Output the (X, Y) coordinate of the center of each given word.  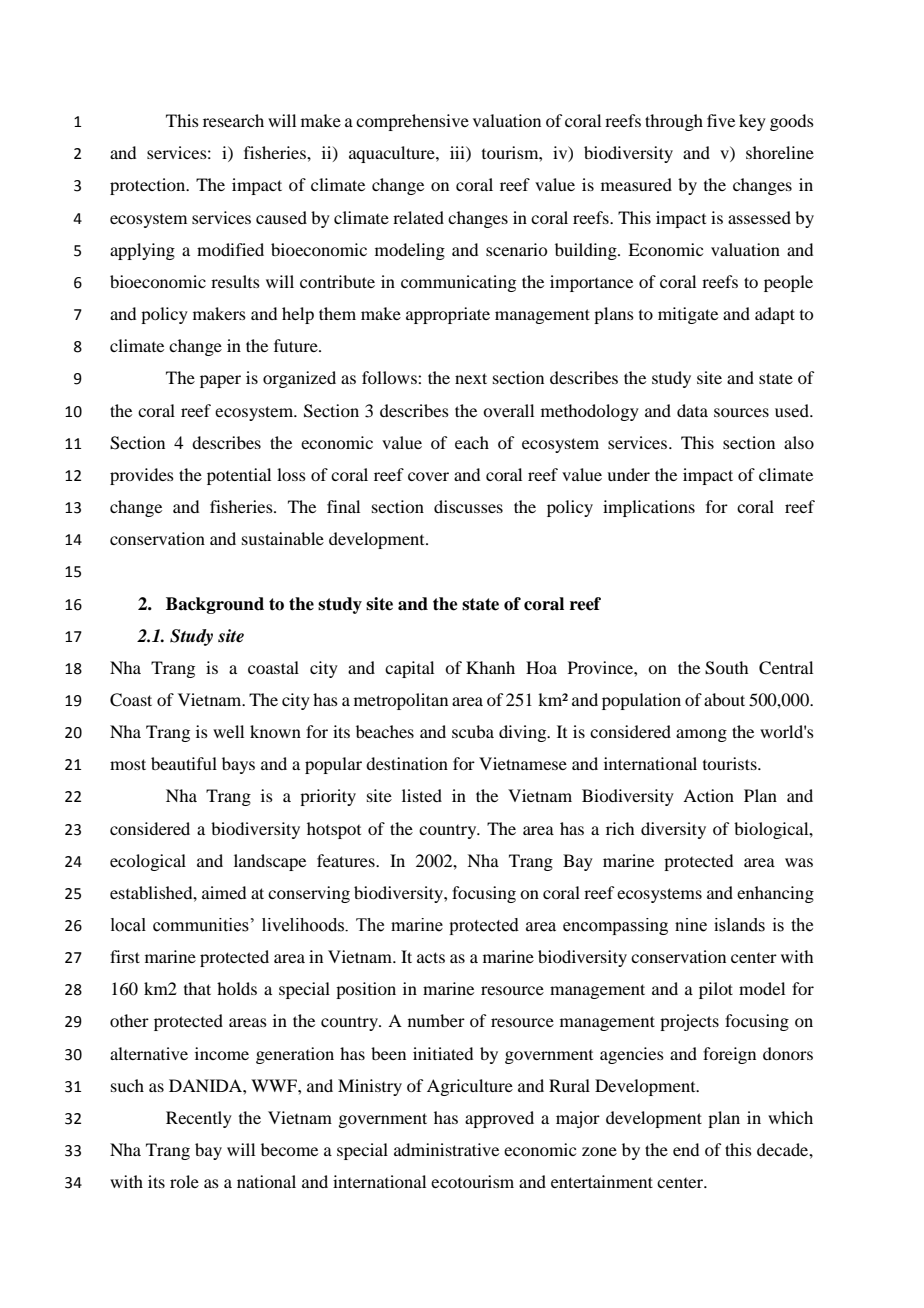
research (233, 120)
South (726, 668)
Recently (199, 1119)
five (721, 120)
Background (215, 605)
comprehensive (412, 122)
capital (409, 669)
